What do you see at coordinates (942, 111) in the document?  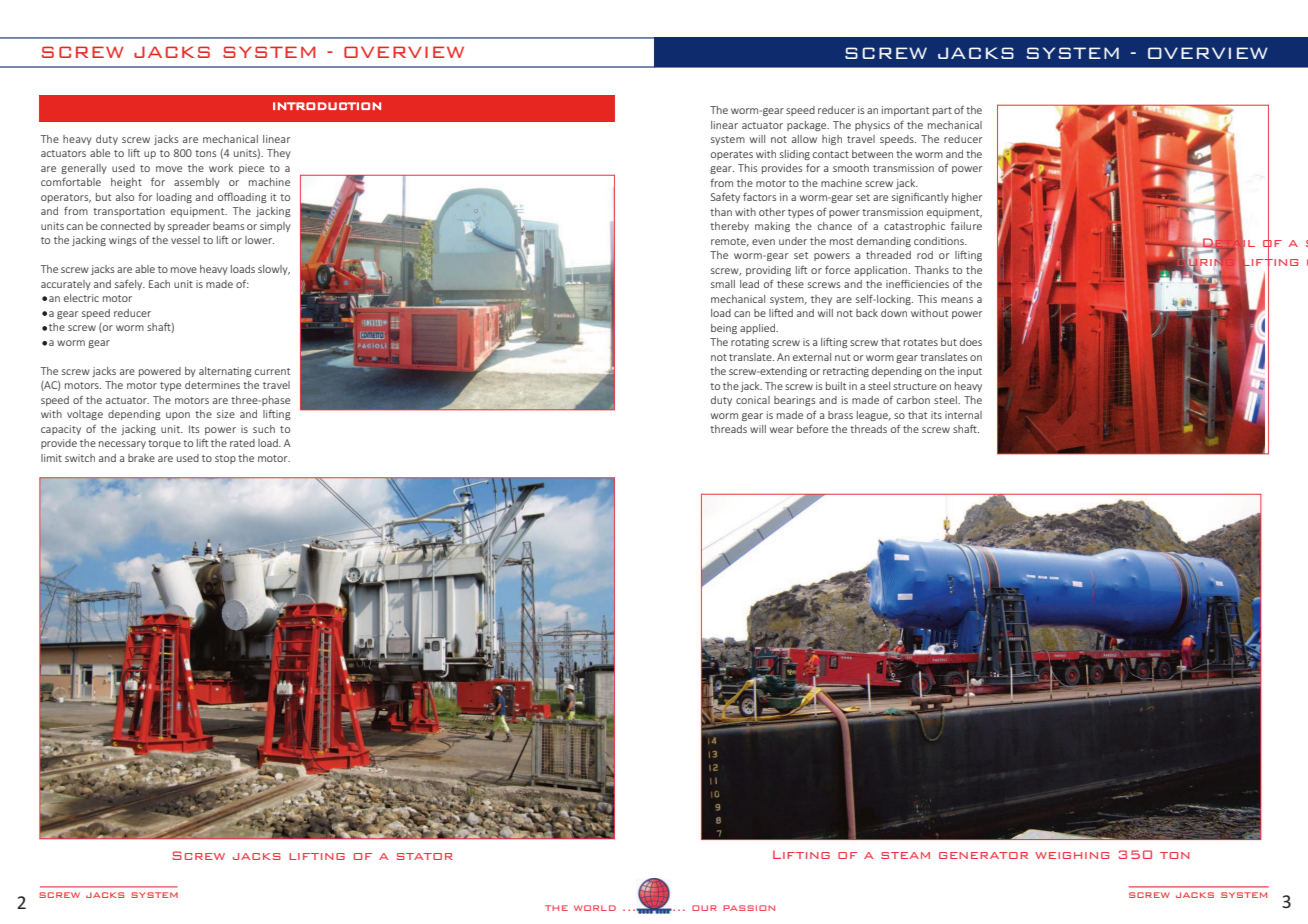 I see `part` at bounding box center [942, 111].
